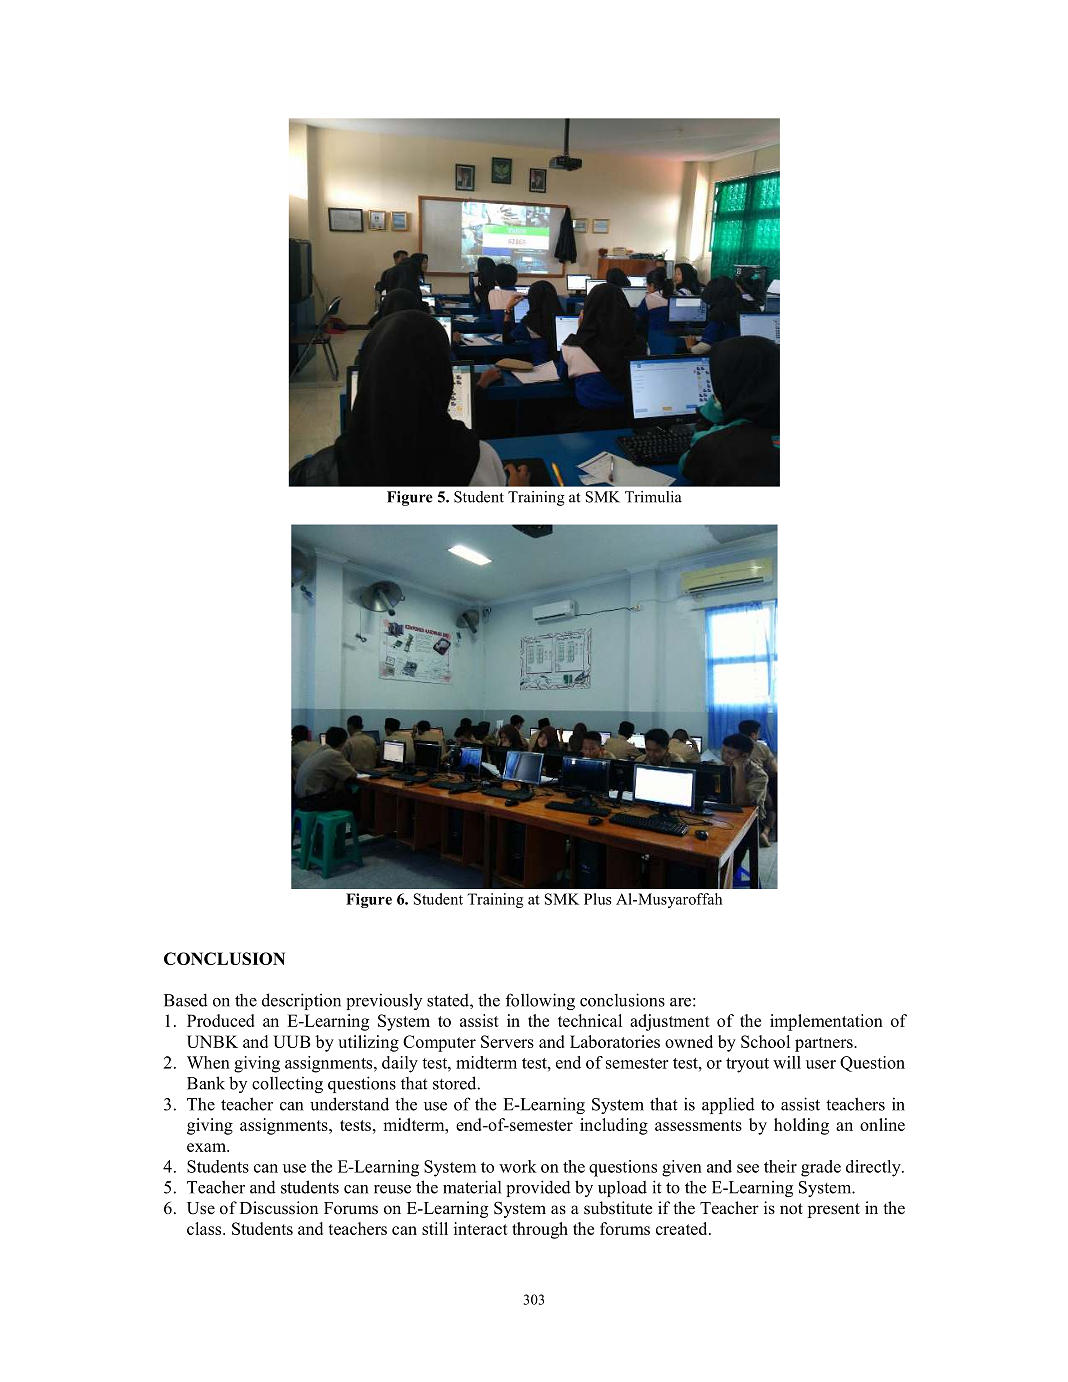 The image size is (1068, 1382). Describe the element at coordinates (540, 1001) in the image. I see `following` at that location.
